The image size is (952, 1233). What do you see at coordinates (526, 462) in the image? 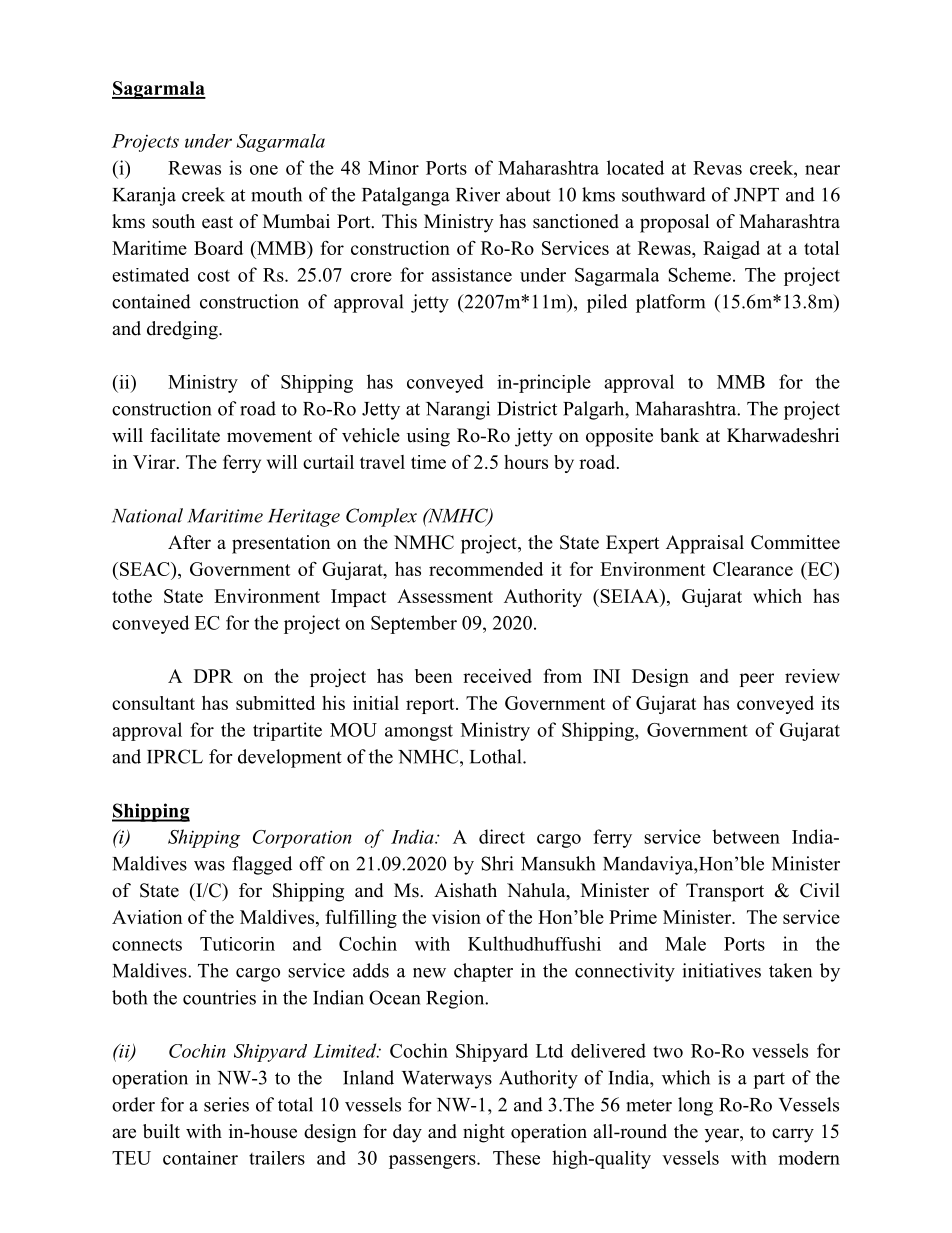
I see `hours` at bounding box center [526, 462].
